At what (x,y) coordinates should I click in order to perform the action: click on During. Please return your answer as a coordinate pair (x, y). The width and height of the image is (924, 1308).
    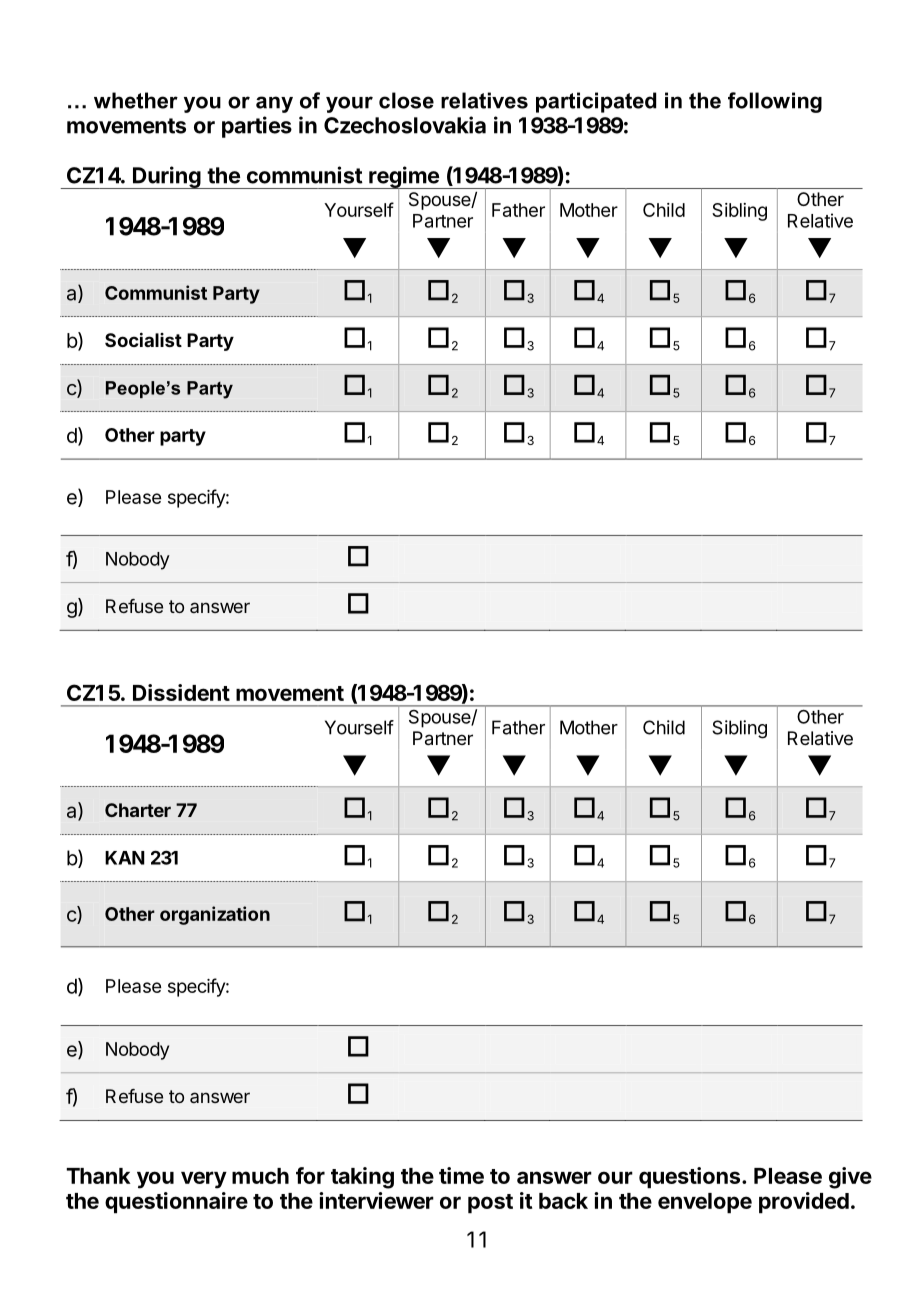
    Looking at the image, I should click on (167, 177).
